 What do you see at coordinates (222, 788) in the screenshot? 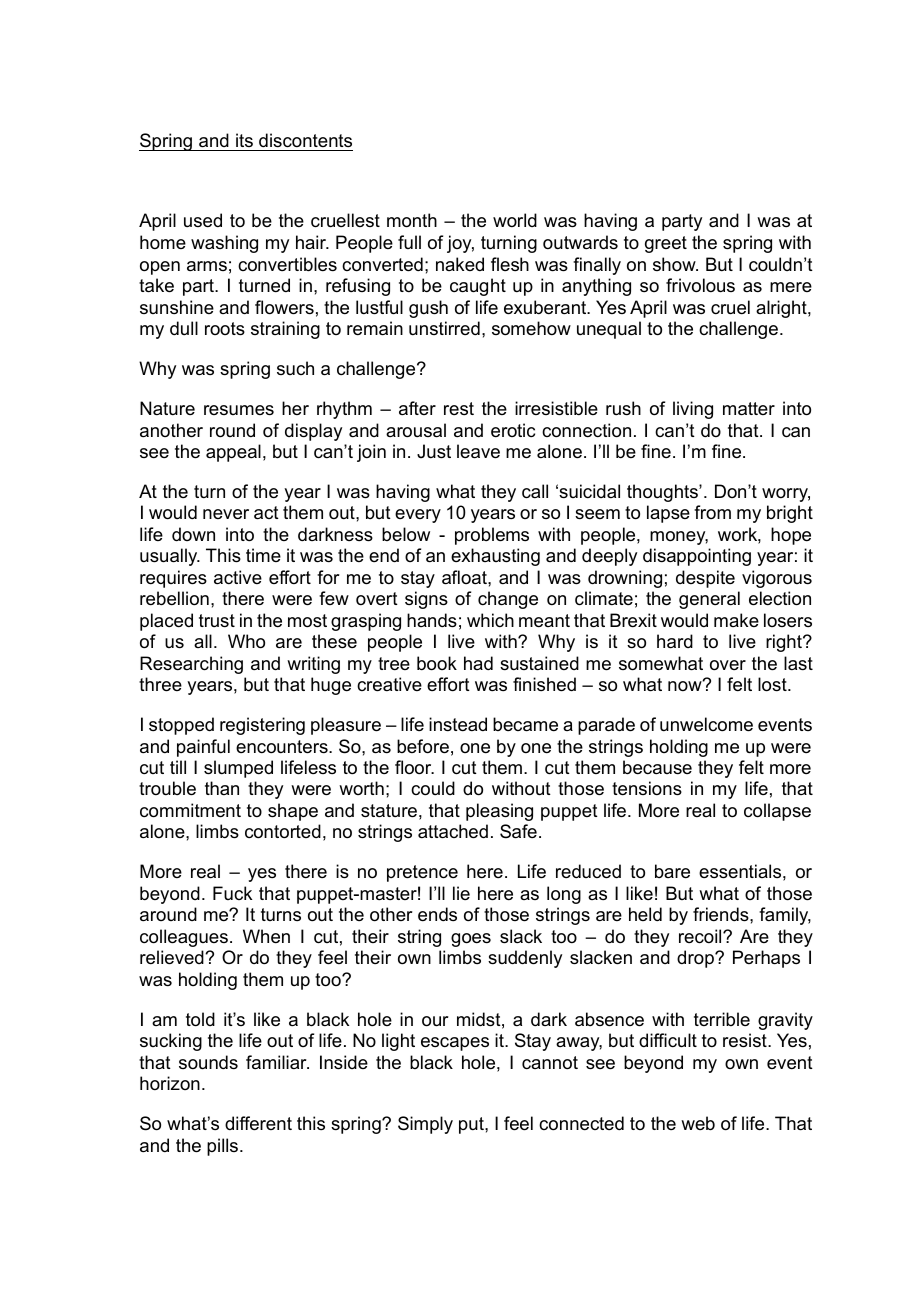
I see `than` at bounding box center [222, 788].
